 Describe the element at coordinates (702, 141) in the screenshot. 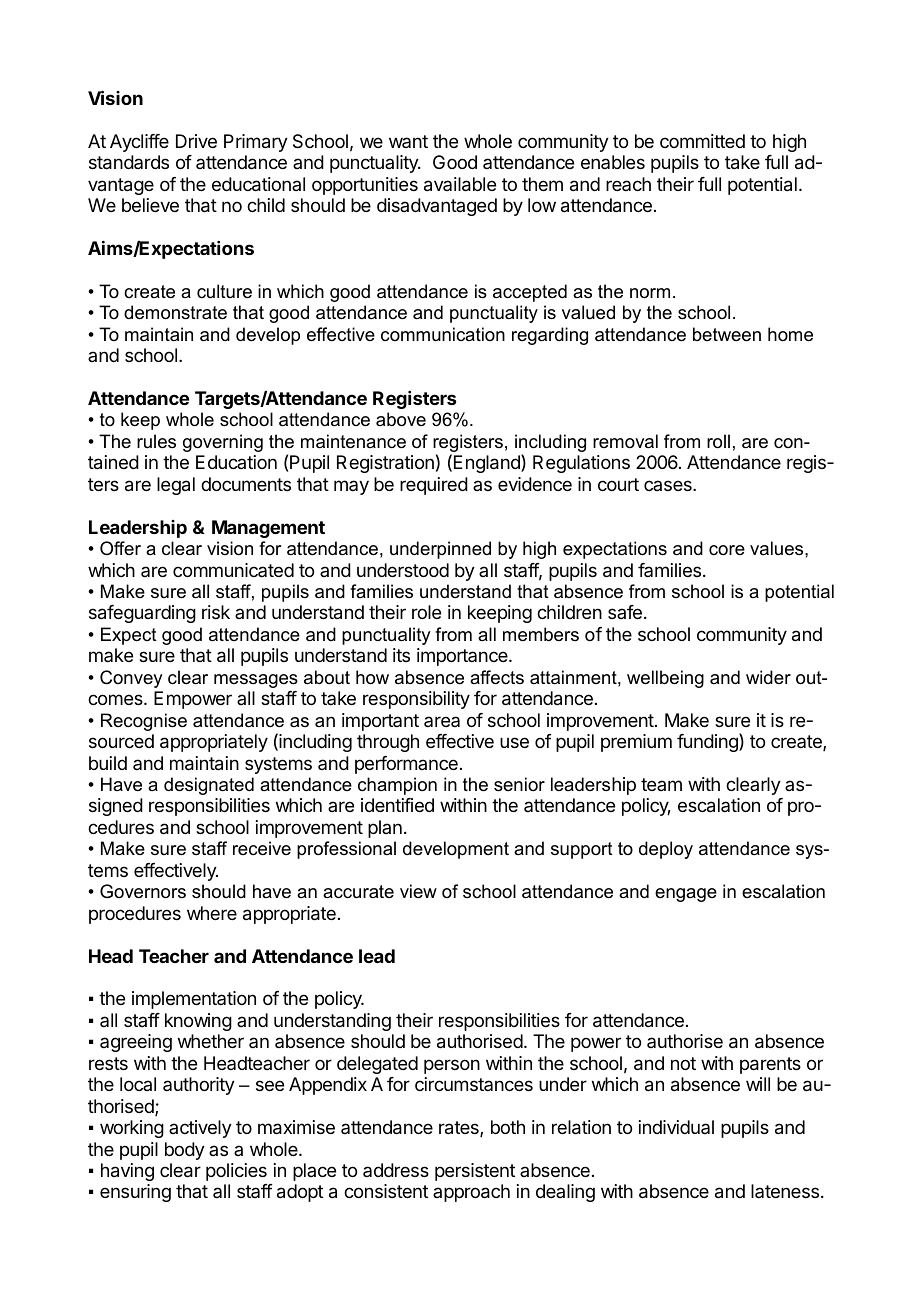

I see `committed` at that location.
